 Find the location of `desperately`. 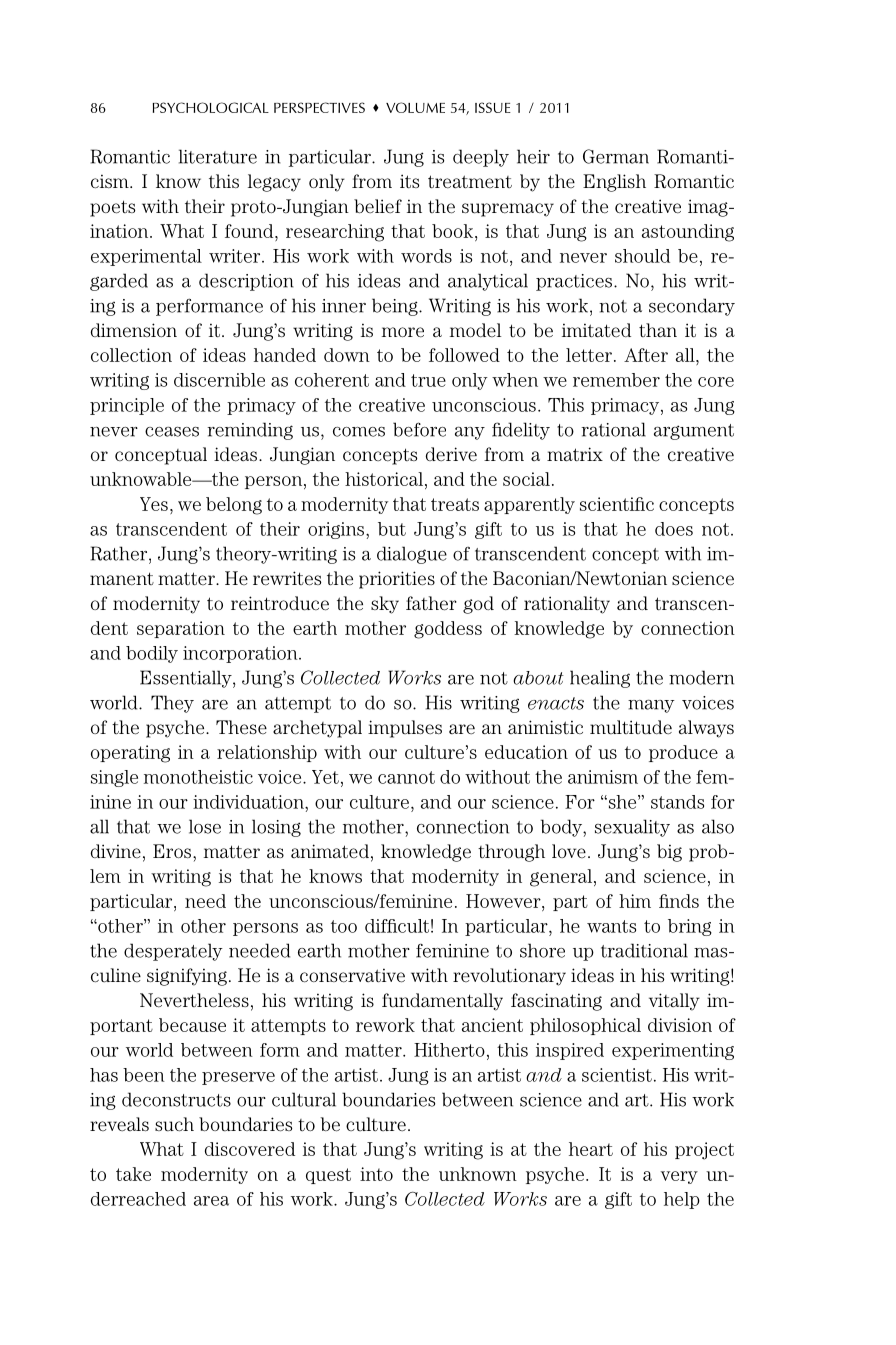

desperately is located at coordinates (173, 952).
